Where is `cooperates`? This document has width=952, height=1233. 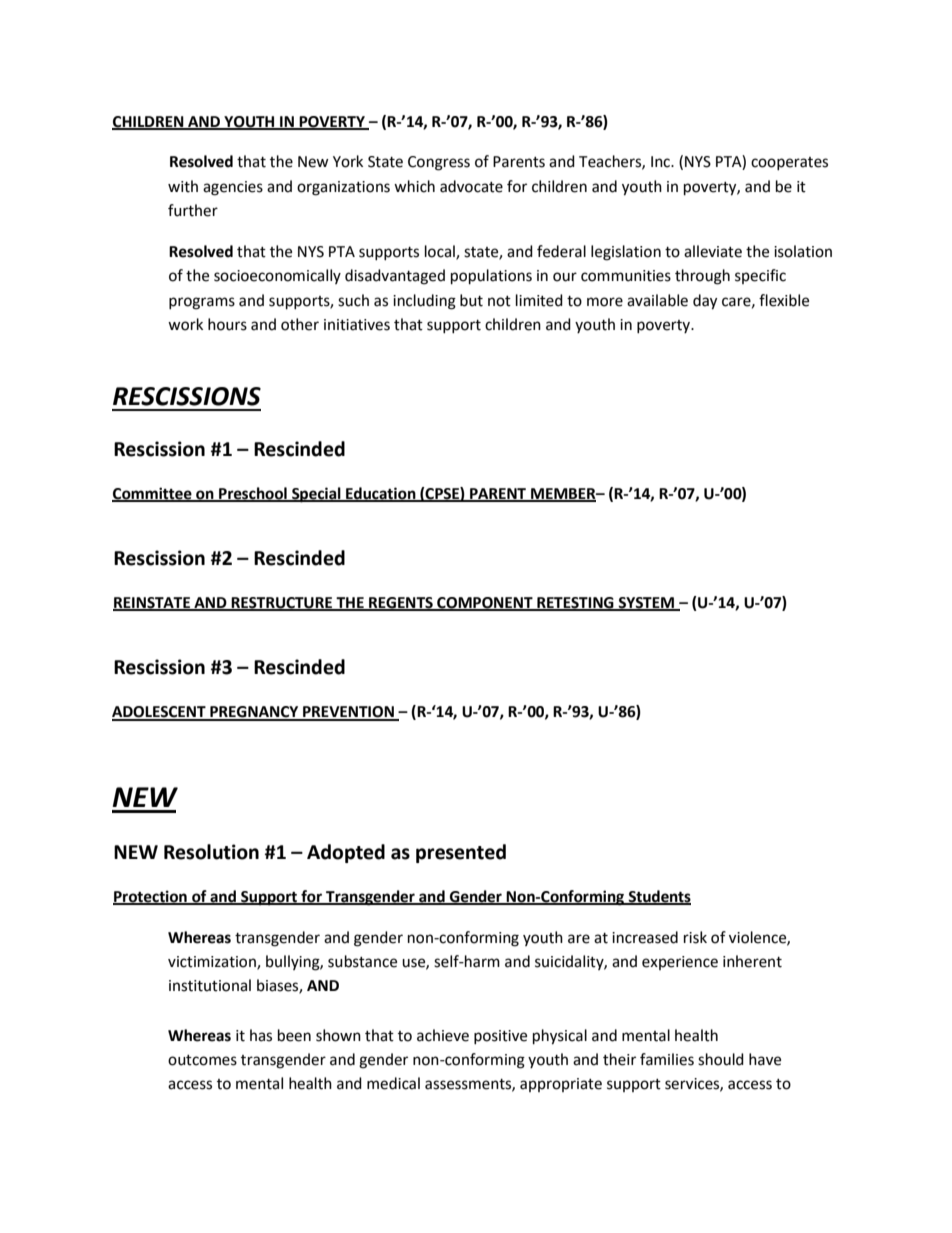
cooperates is located at coordinates (789, 163).
